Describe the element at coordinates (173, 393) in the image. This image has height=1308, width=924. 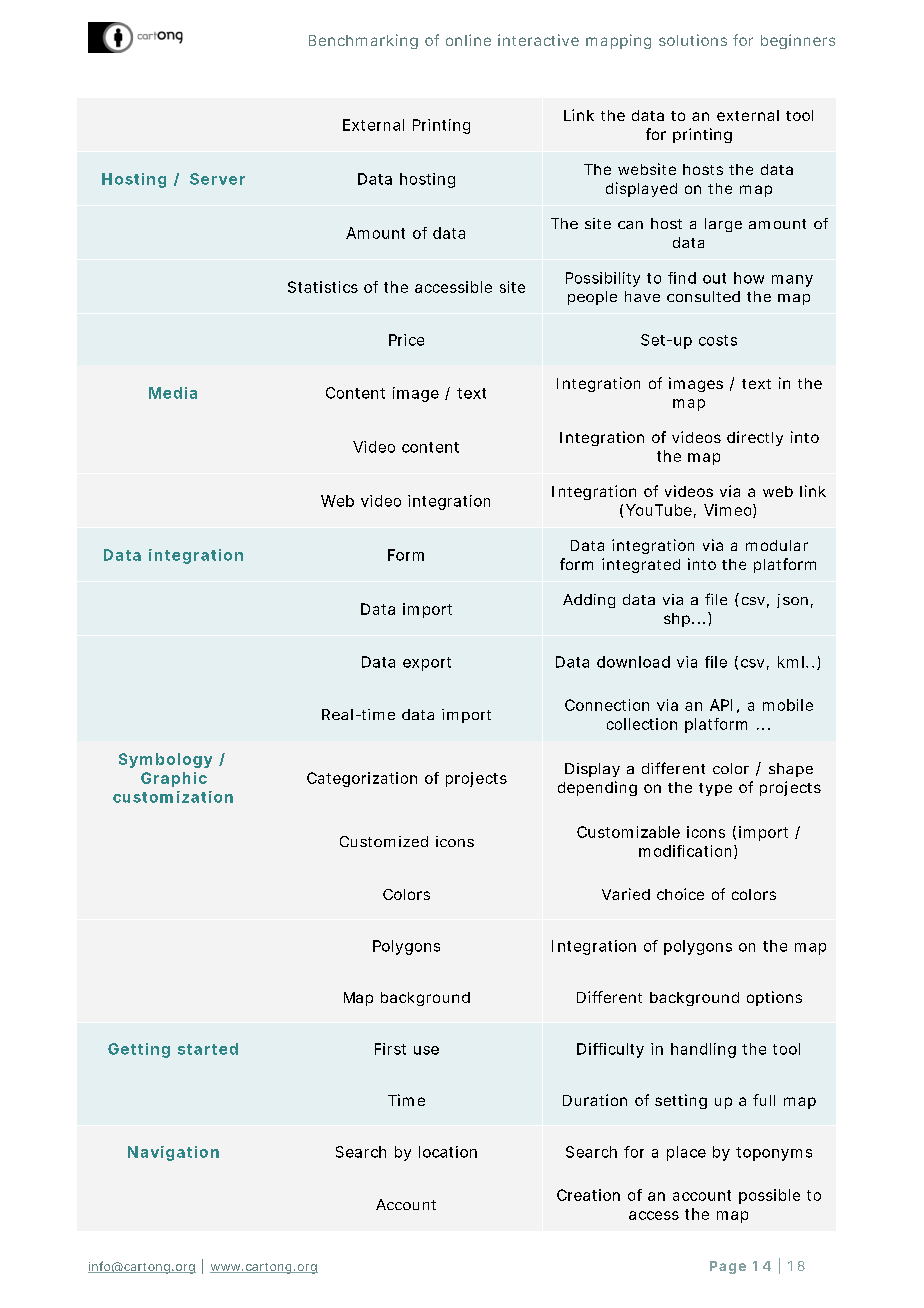
I see `Media` at that location.
